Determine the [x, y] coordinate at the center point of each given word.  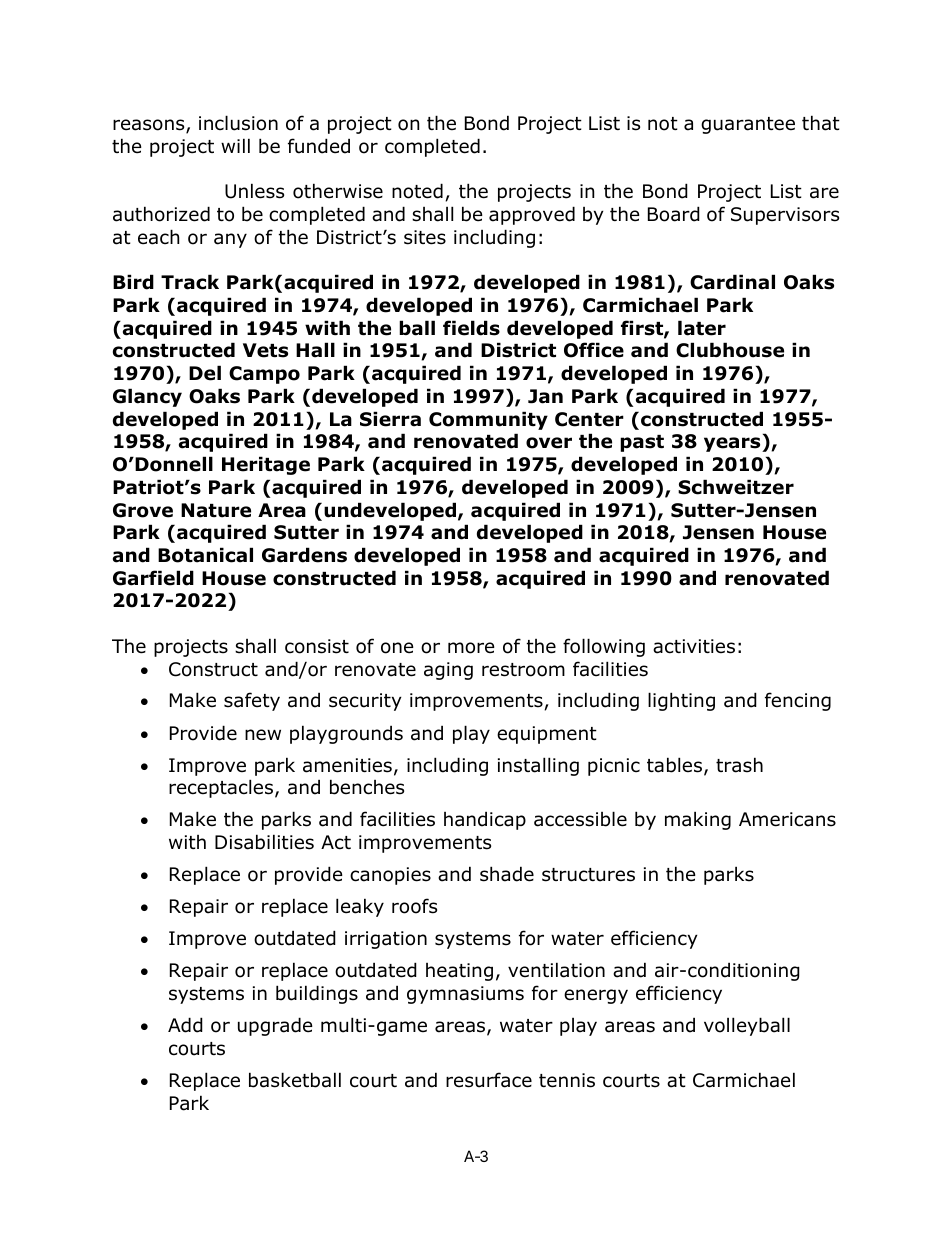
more [471, 648]
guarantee [748, 125]
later [702, 328]
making [698, 820]
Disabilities [264, 842]
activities [694, 646]
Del [205, 373]
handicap [485, 820]
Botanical [205, 555]
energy [596, 996]
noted [417, 191]
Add [185, 1025]
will [235, 145]
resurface [489, 1080]
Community [488, 420]
